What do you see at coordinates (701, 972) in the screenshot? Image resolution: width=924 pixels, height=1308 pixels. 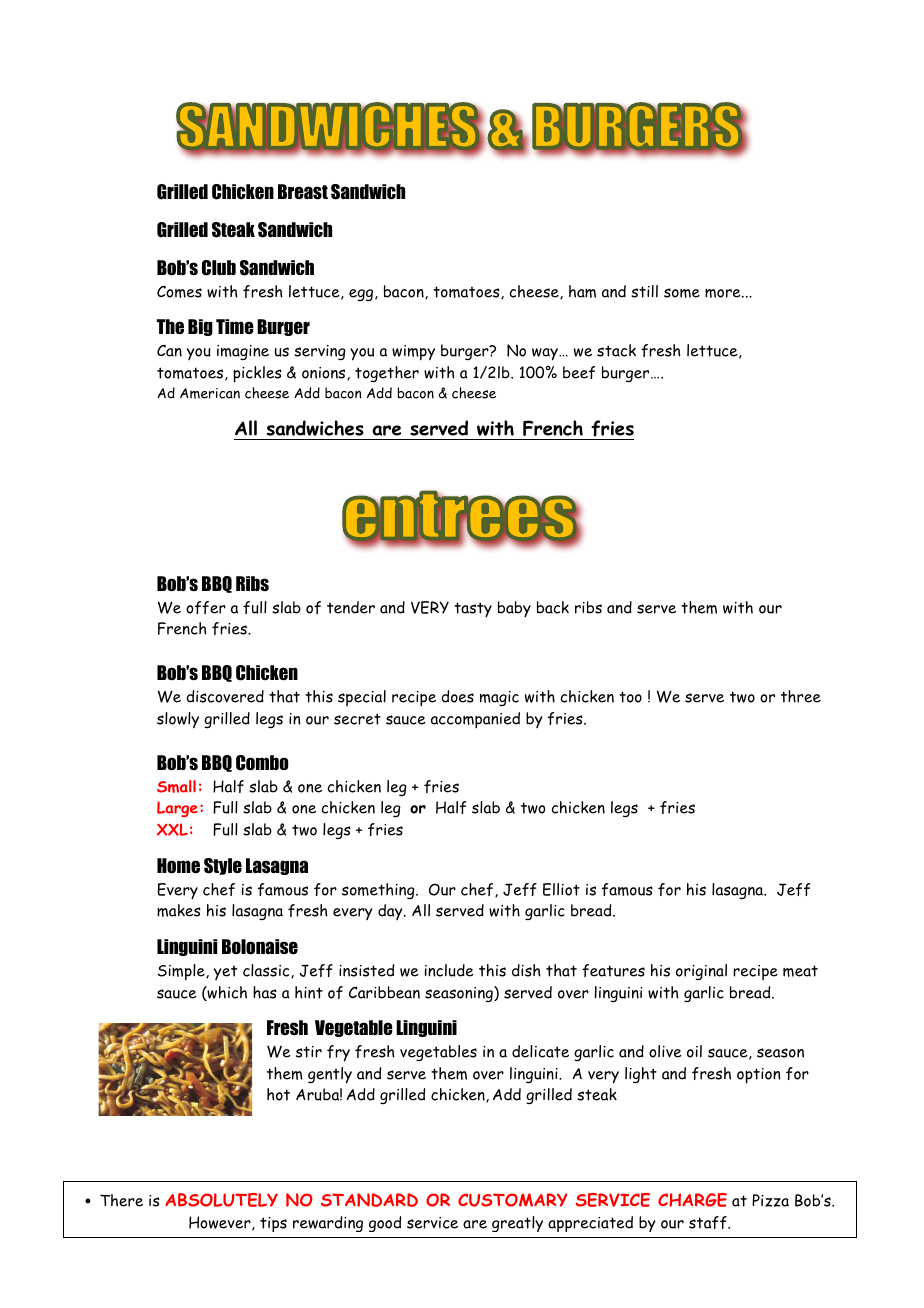 I see `original` at bounding box center [701, 972].
